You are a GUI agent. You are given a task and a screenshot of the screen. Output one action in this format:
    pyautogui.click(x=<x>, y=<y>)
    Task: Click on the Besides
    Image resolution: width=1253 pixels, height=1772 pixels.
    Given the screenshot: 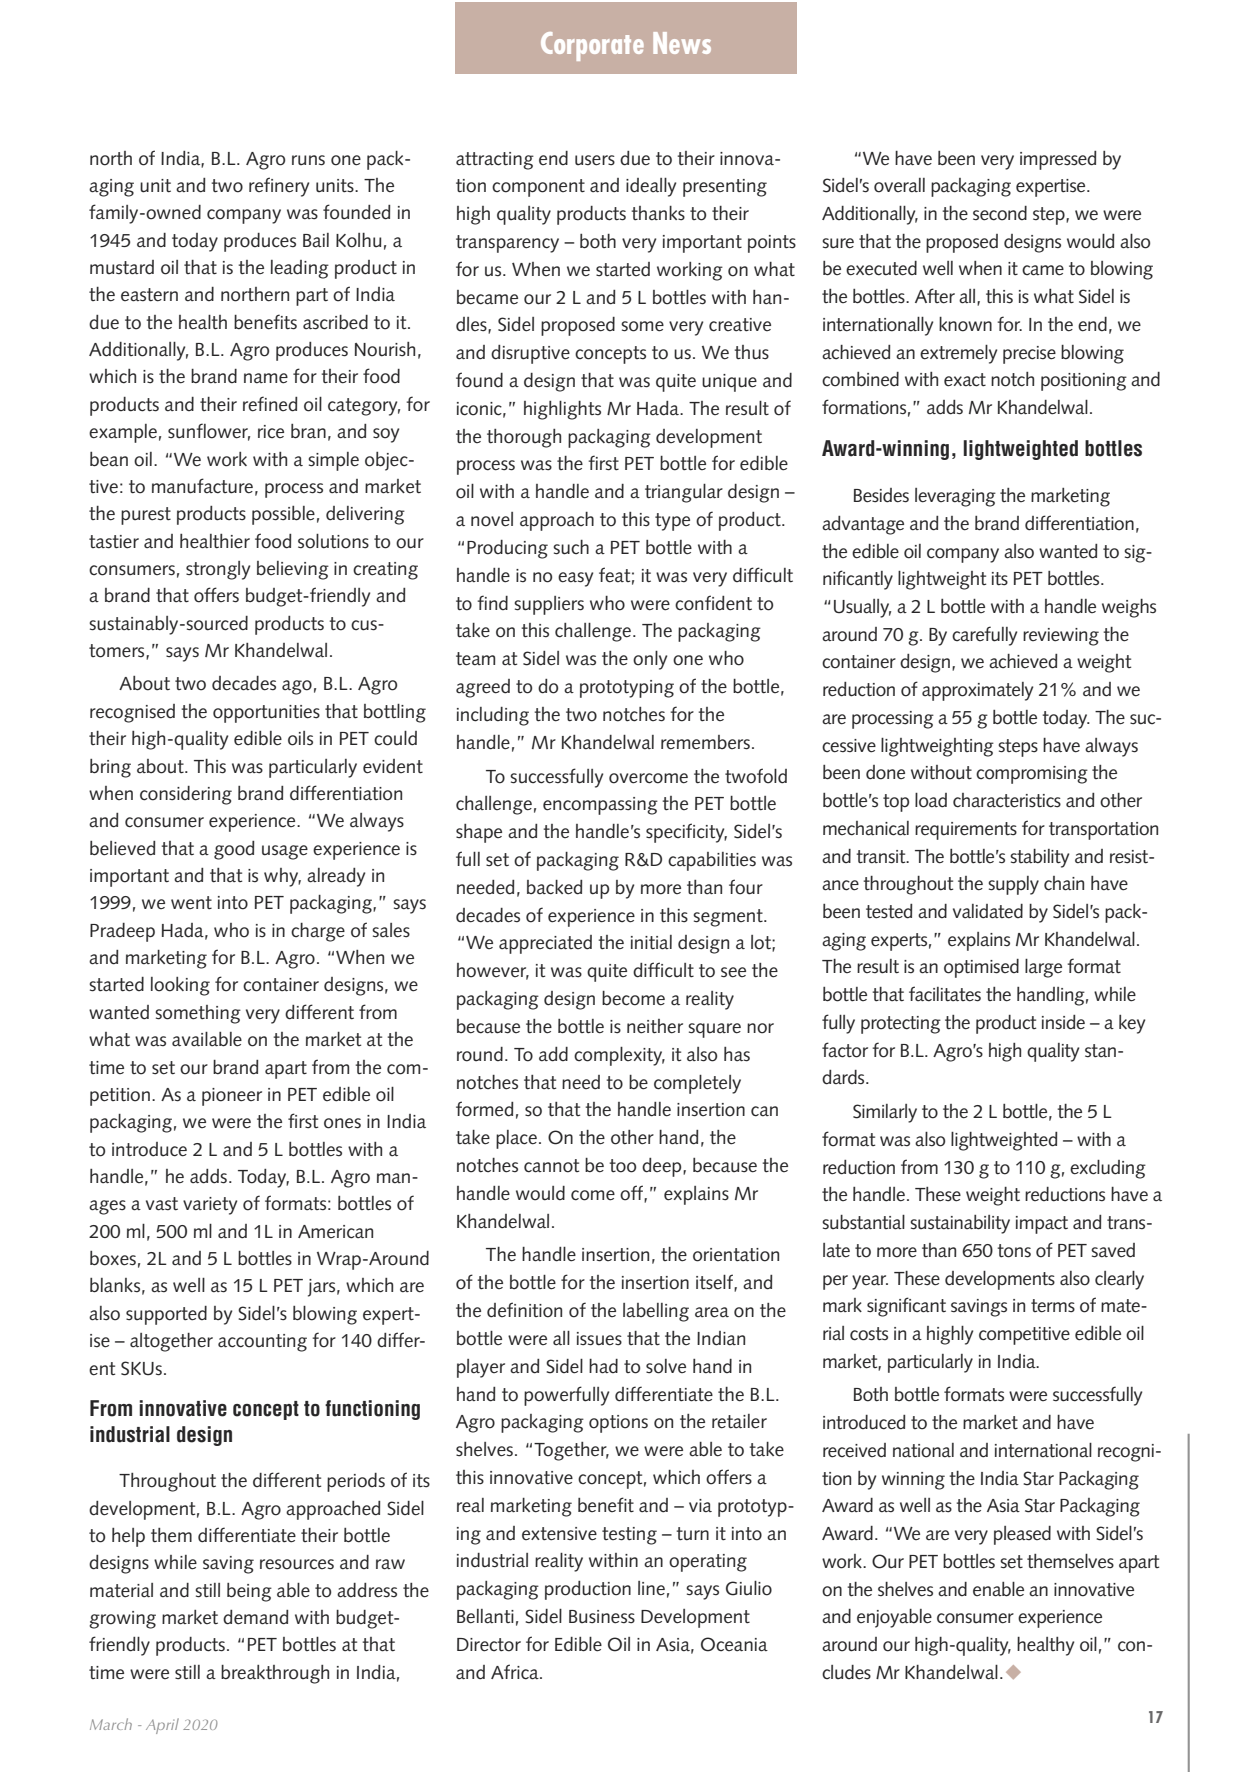 What is the action you would take?
    pyautogui.click(x=881, y=495)
